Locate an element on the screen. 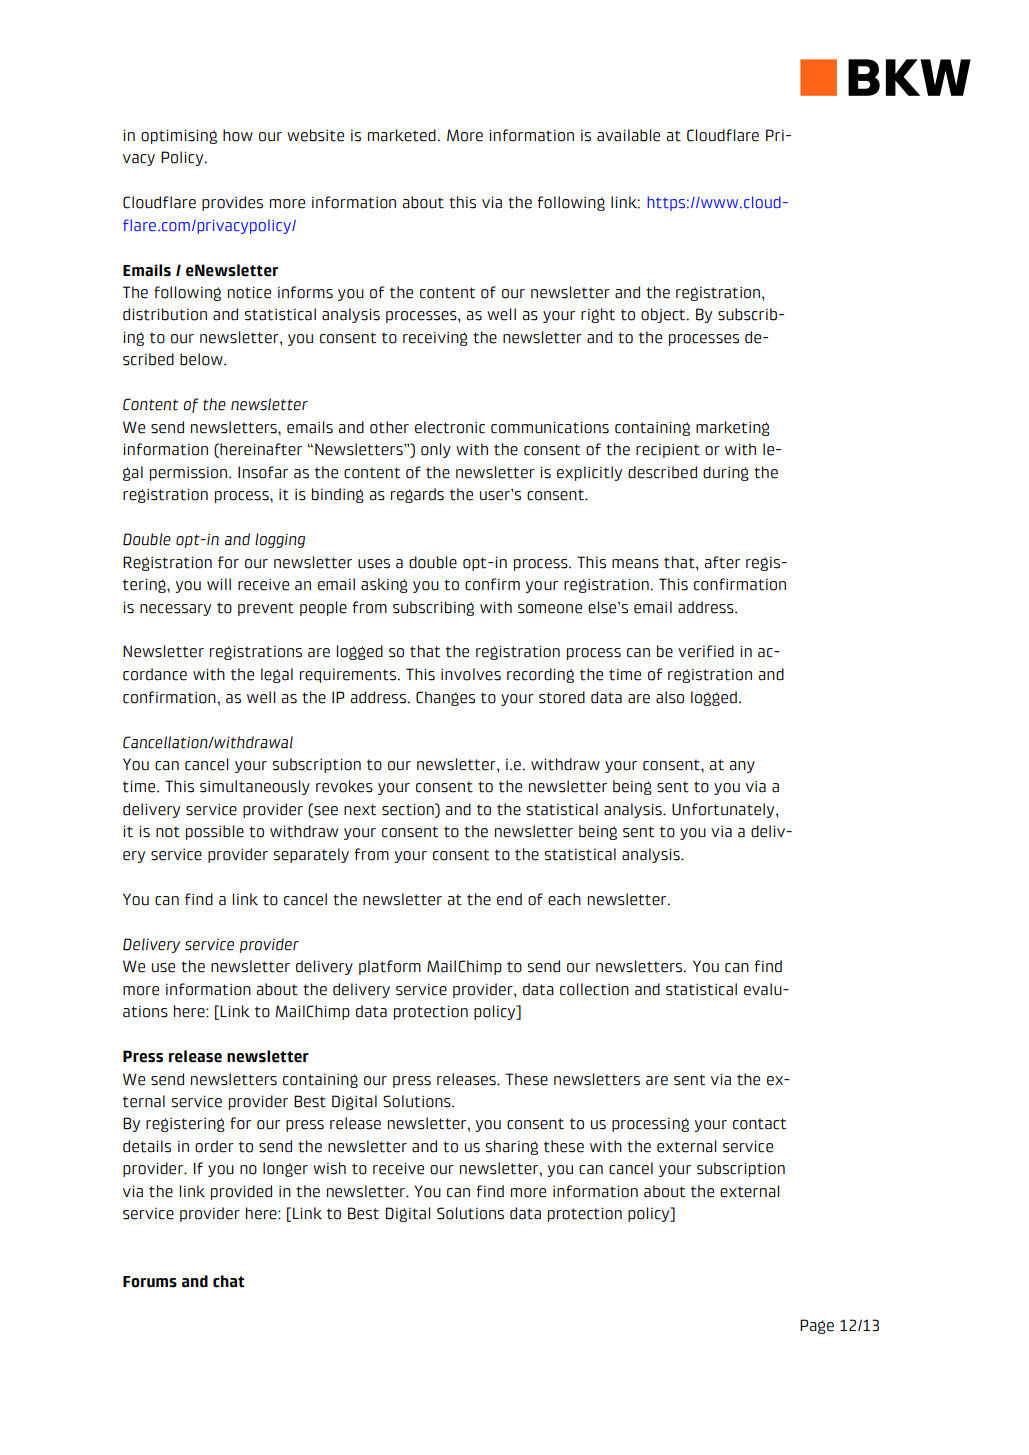 The image size is (1029, 1455). Page is located at coordinates (817, 1326).
